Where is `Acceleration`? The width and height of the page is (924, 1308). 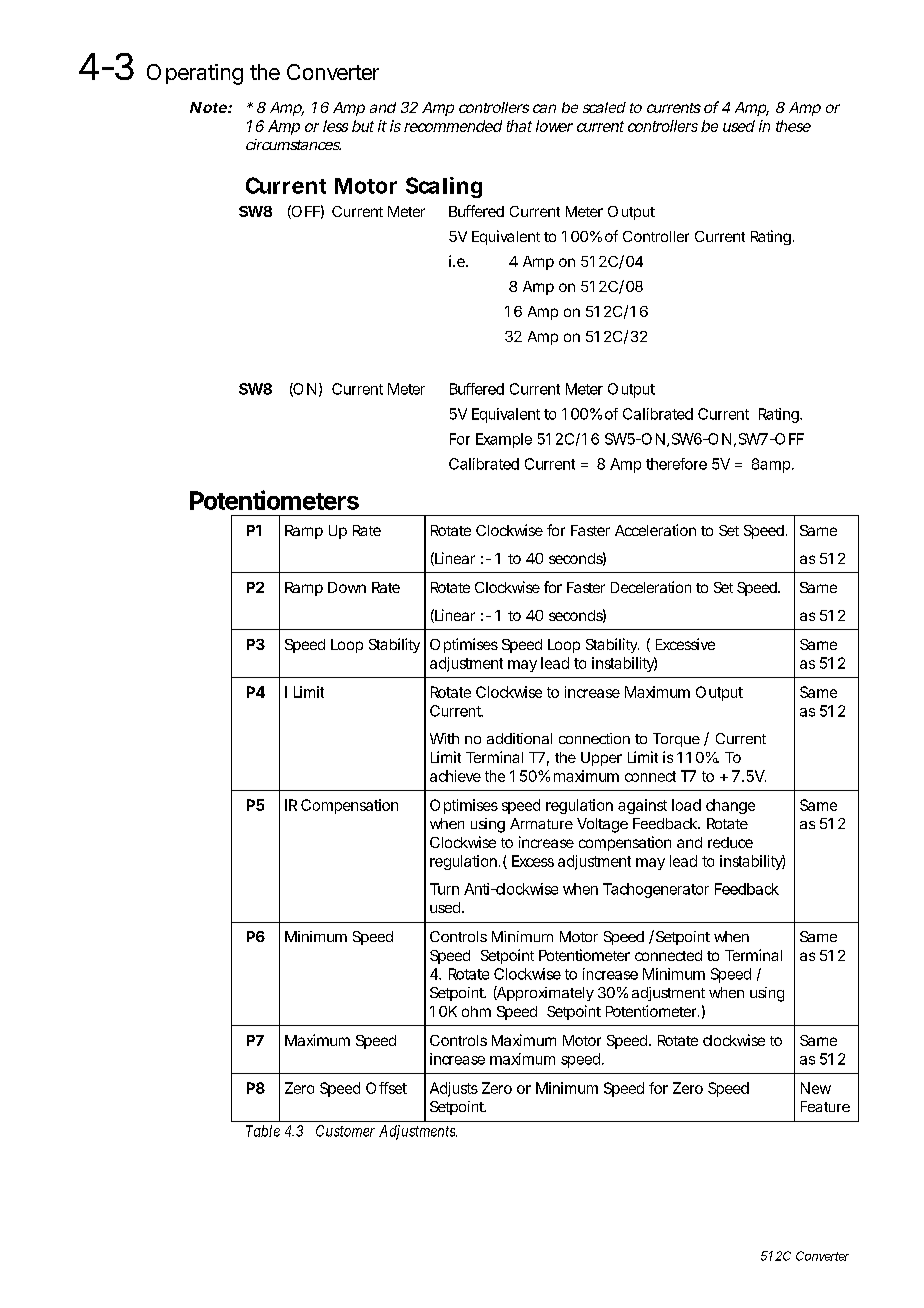
Acceleration is located at coordinates (655, 530).
